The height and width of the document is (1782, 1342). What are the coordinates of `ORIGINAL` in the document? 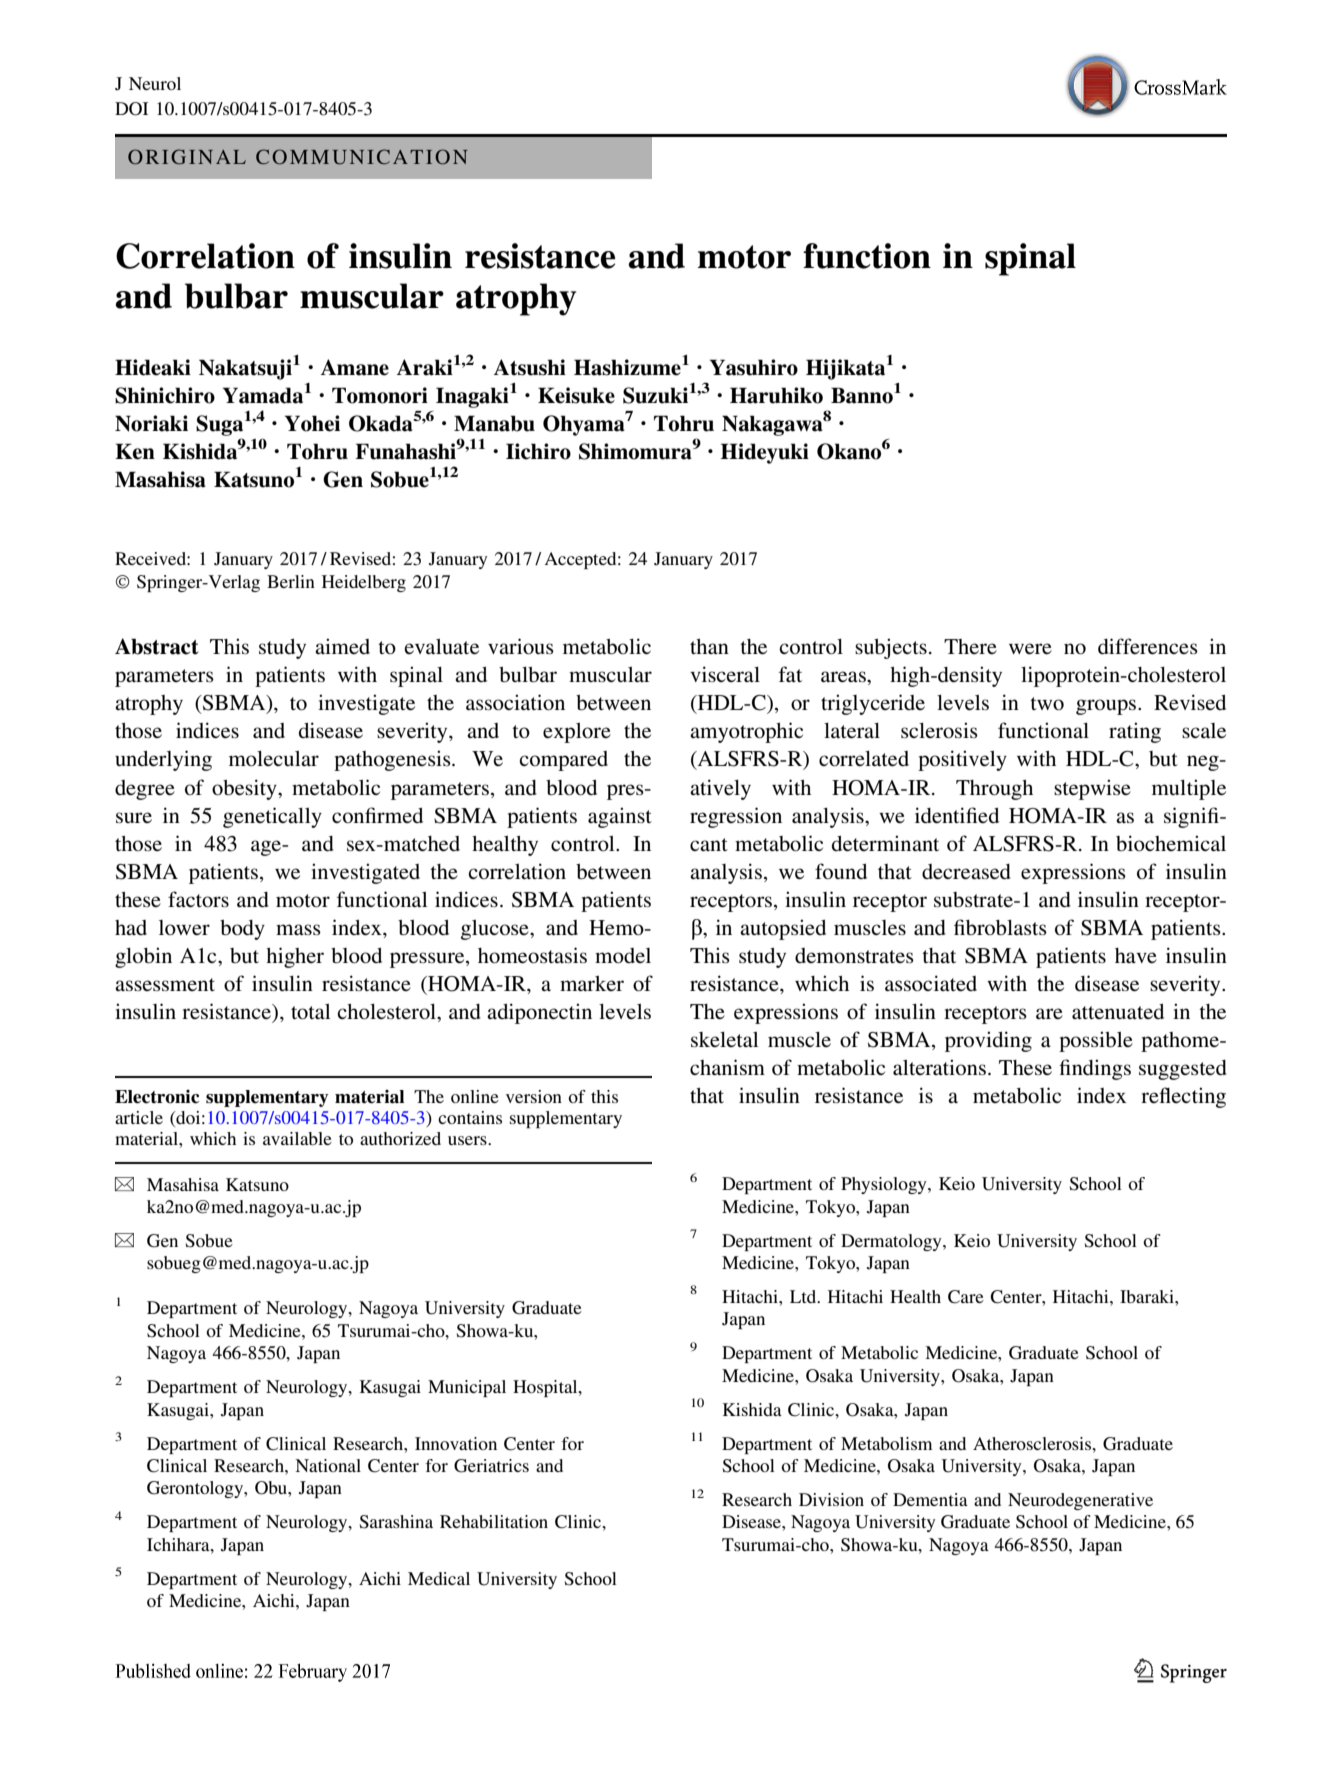 It's located at (187, 157).
